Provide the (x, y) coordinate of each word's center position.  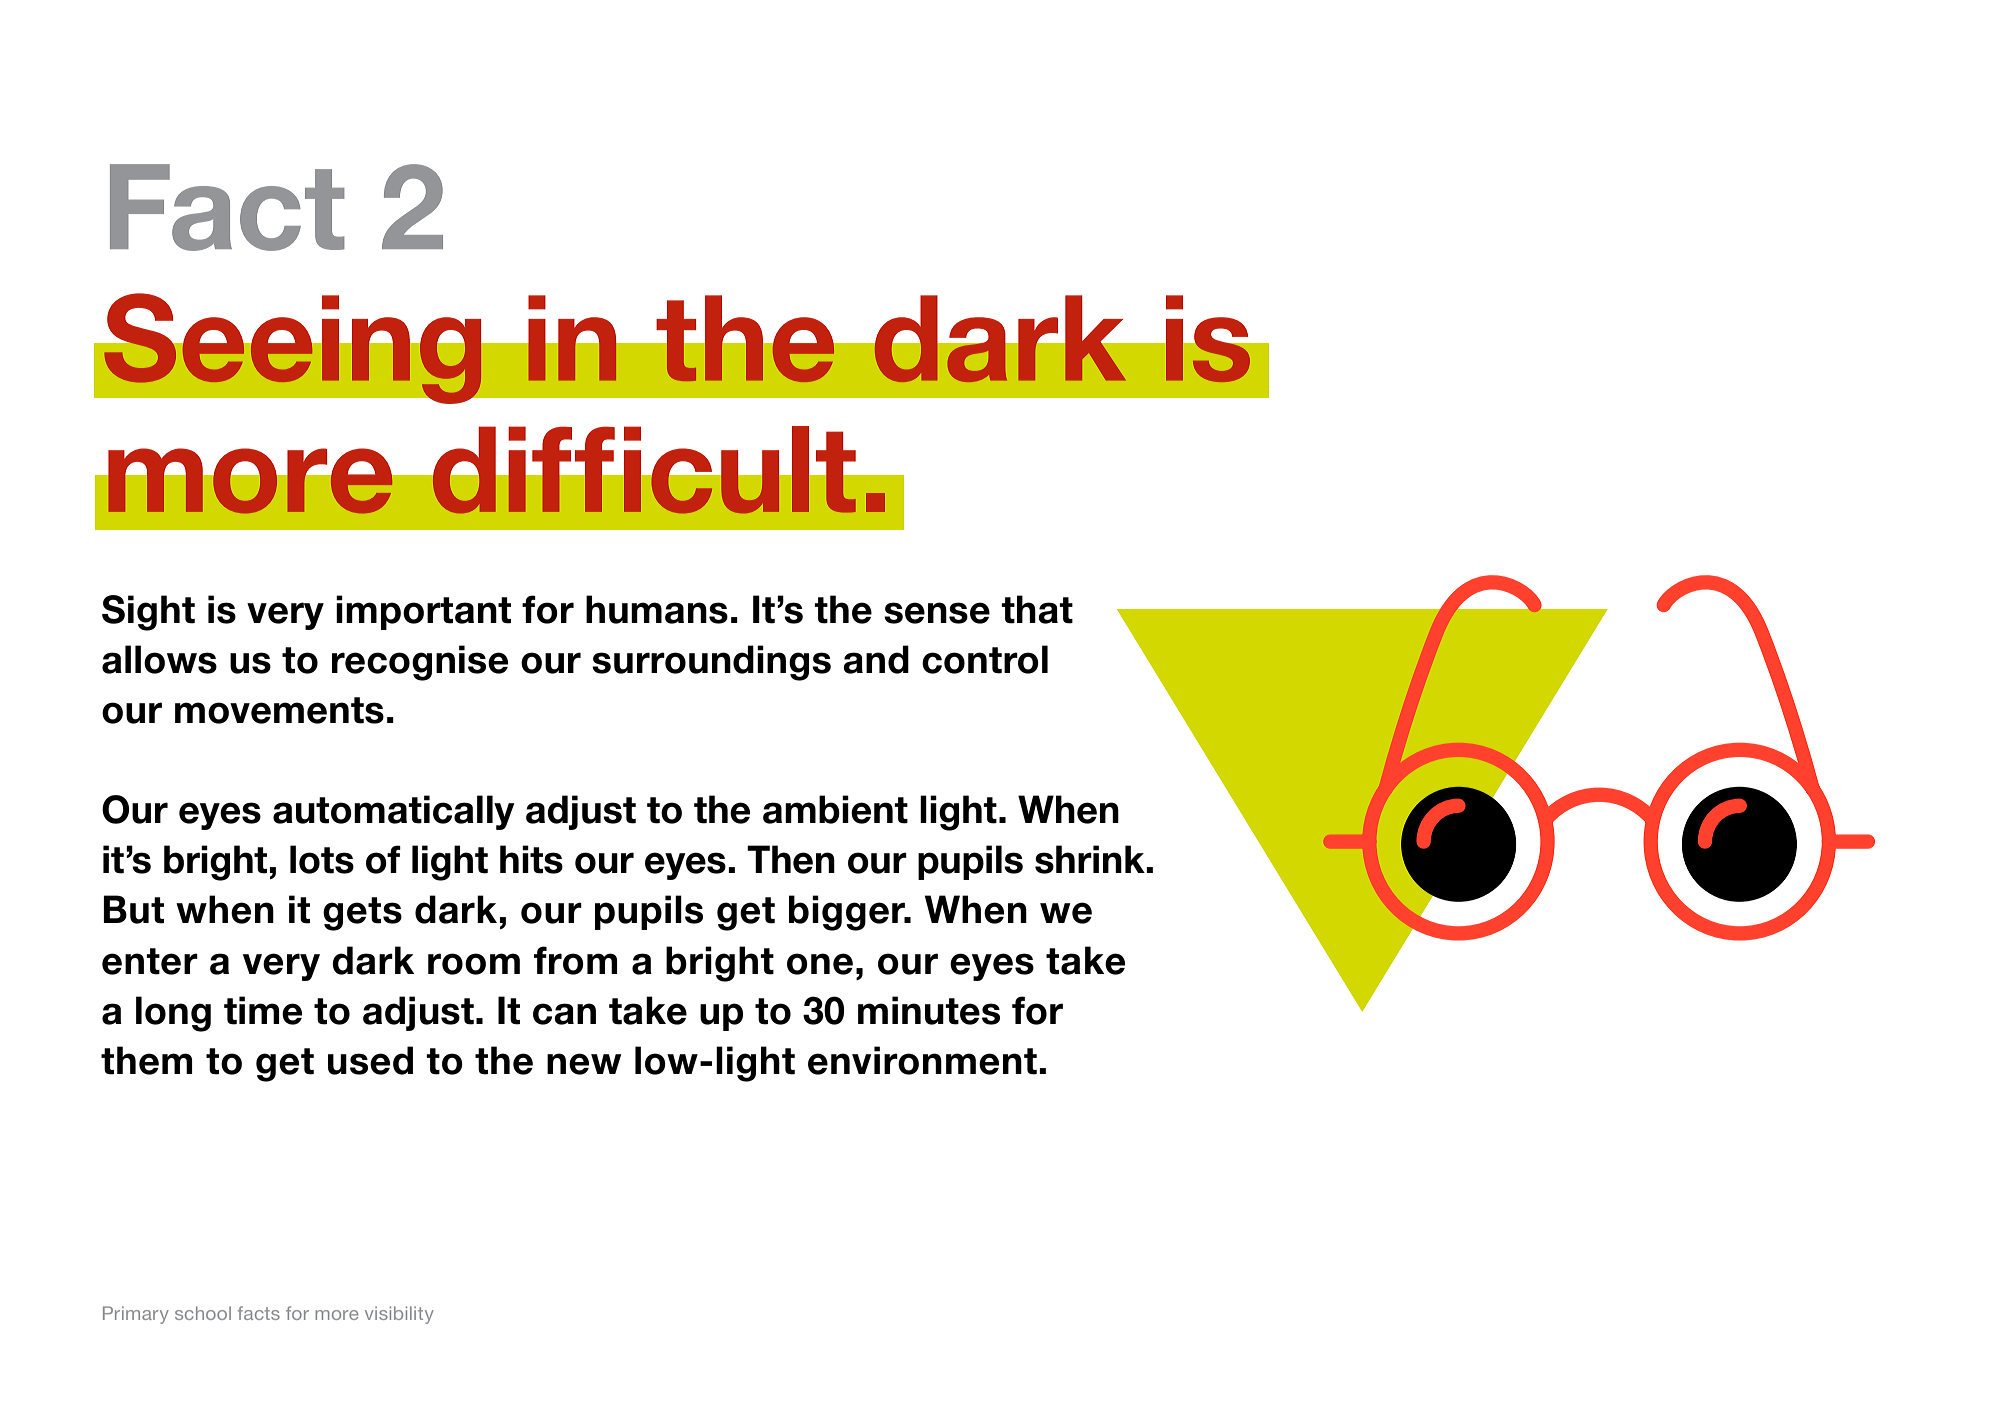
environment (922, 1060)
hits (531, 859)
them (146, 1060)
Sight (148, 613)
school (203, 1313)
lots (322, 859)
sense (937, 613)
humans (657, 609)
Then (791, 859)
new (584, 1064)
